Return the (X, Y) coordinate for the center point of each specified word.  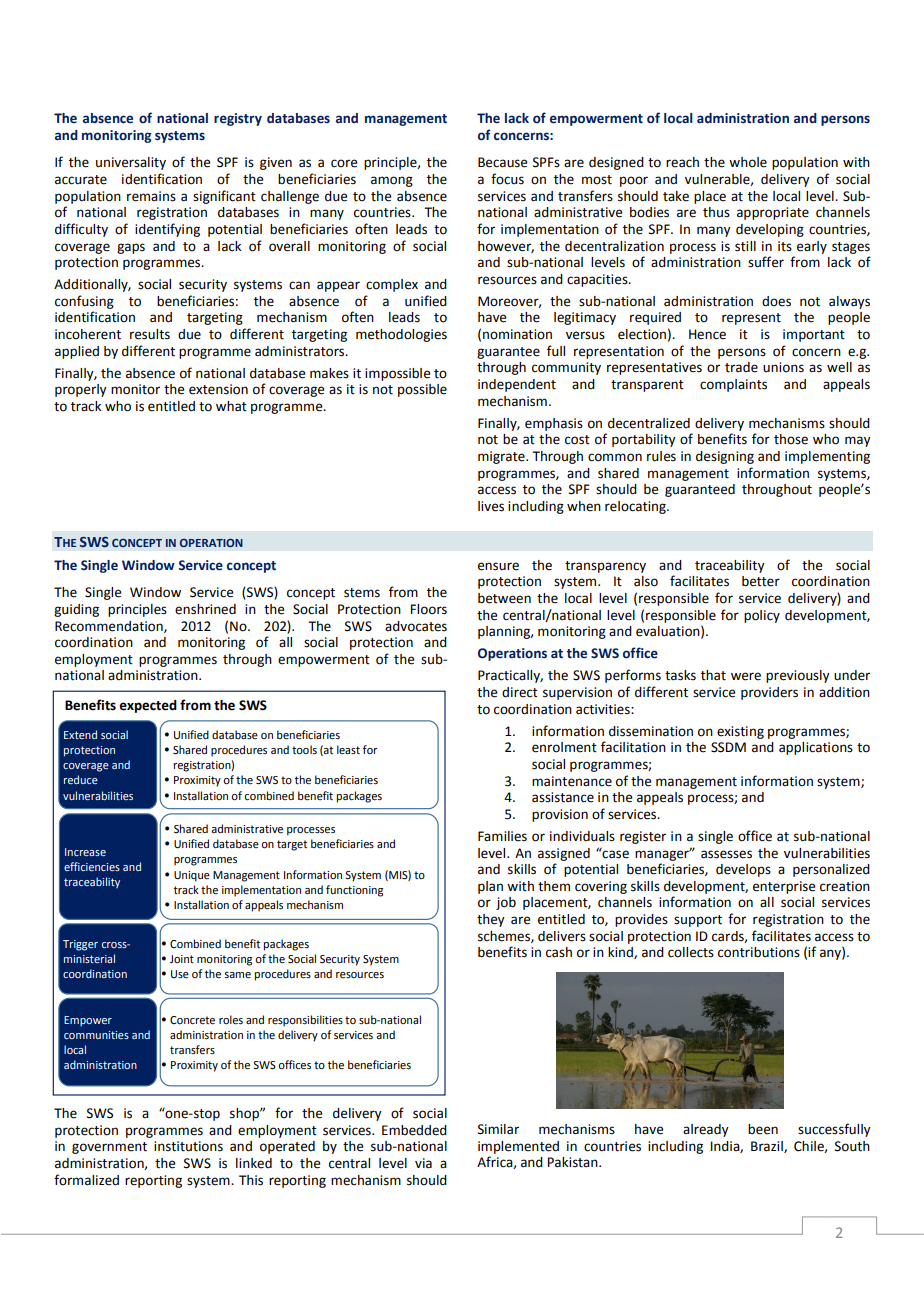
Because (502, 162)
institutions (188, 1146)
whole (748, 162)
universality (131, 163)
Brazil (768, 1147)
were (746, 676)
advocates (416, 626)
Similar (498, 1129)
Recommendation (110, 627)
